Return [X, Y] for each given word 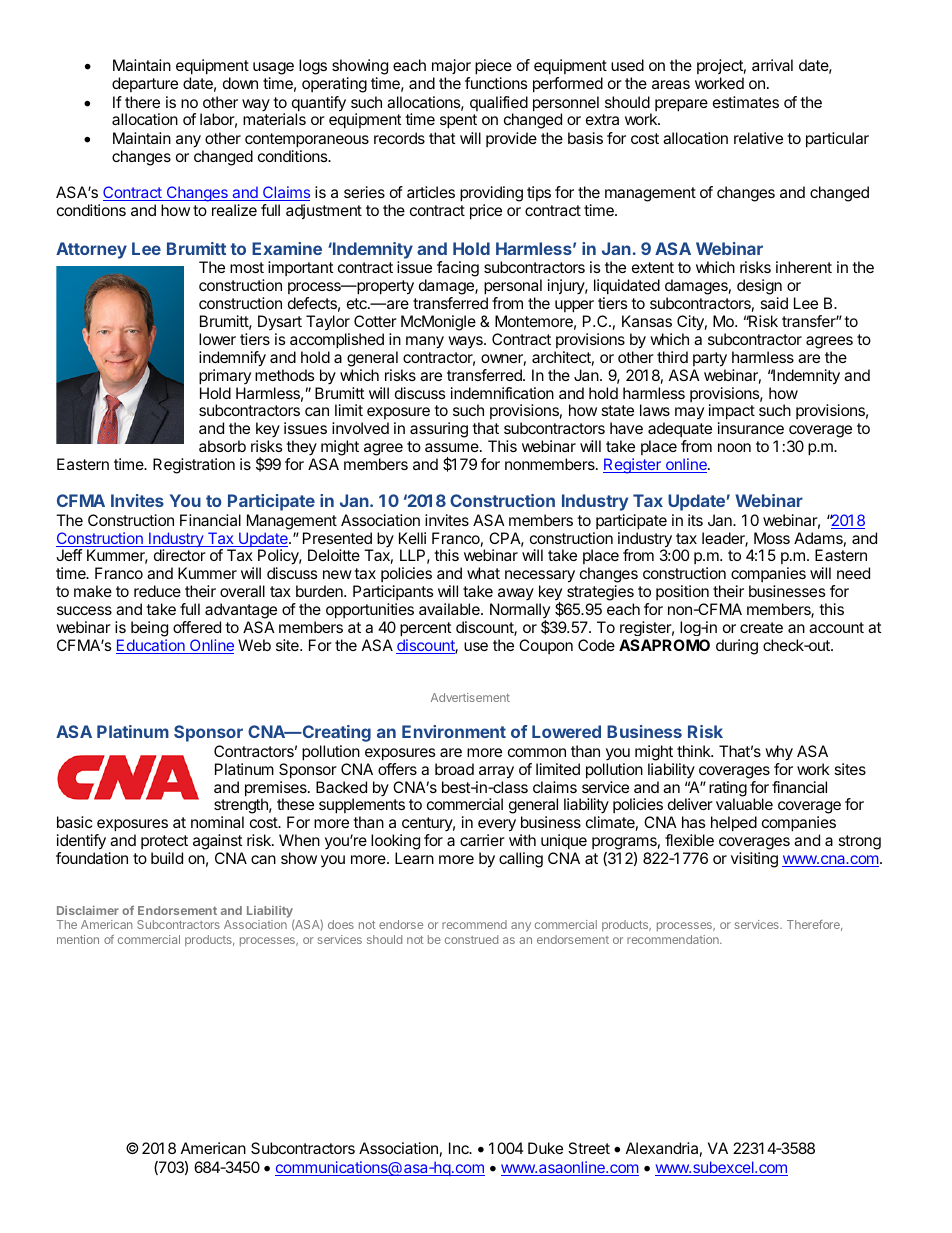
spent [458, 121]
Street [589, 1148]
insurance [751, 428]
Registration [194, 466]
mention [78, 939]
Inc [460, 1148]
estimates [746, 102]
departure [145, 84]
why [779, 753]
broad [454, 769]
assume [453, 447]
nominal [217, 822]
